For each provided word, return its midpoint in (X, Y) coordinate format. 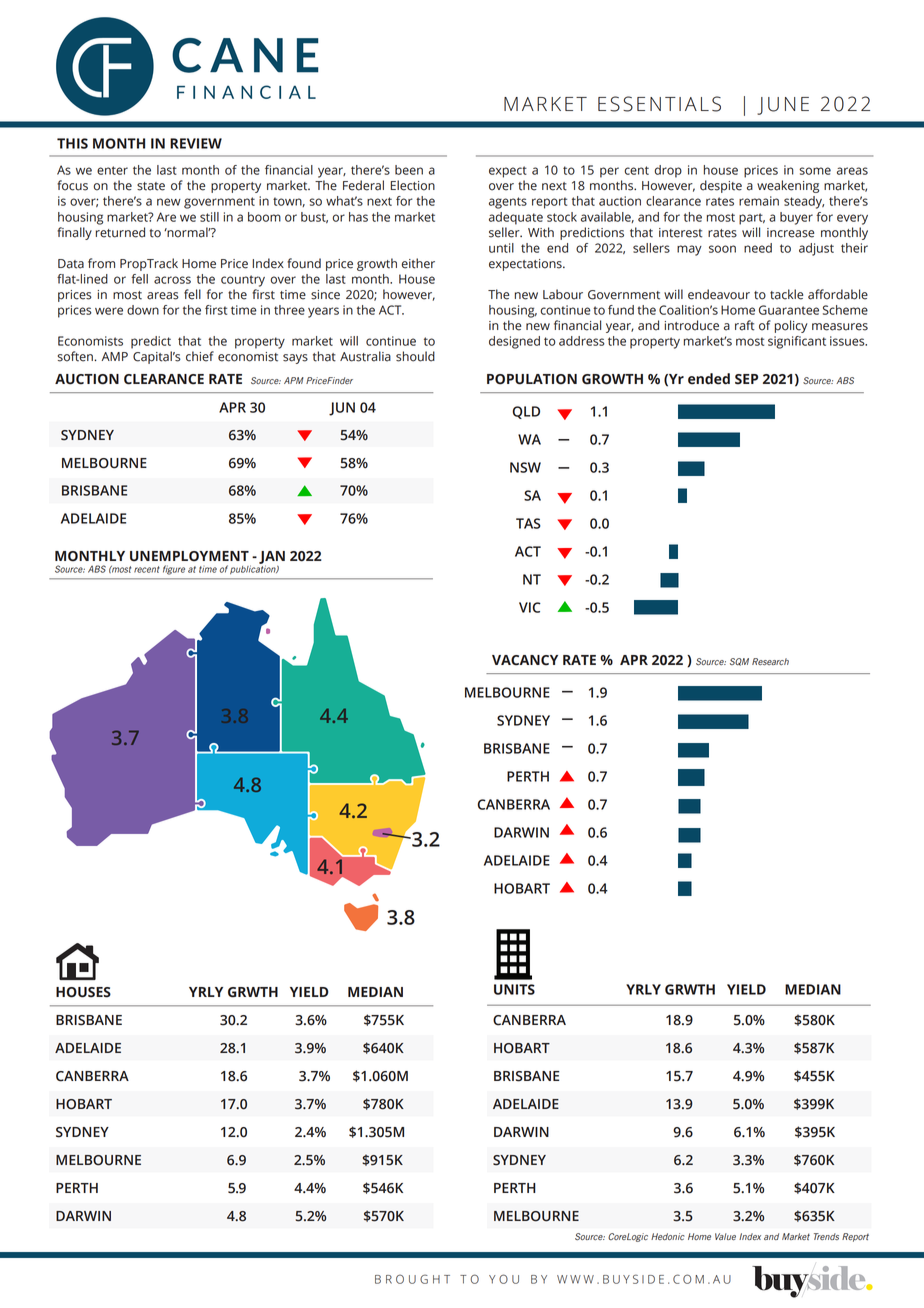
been (409, 170)
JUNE (783, 106)
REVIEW (196, 143)
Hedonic (668, 1236)
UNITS (514, 989)
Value (725, 1236)
